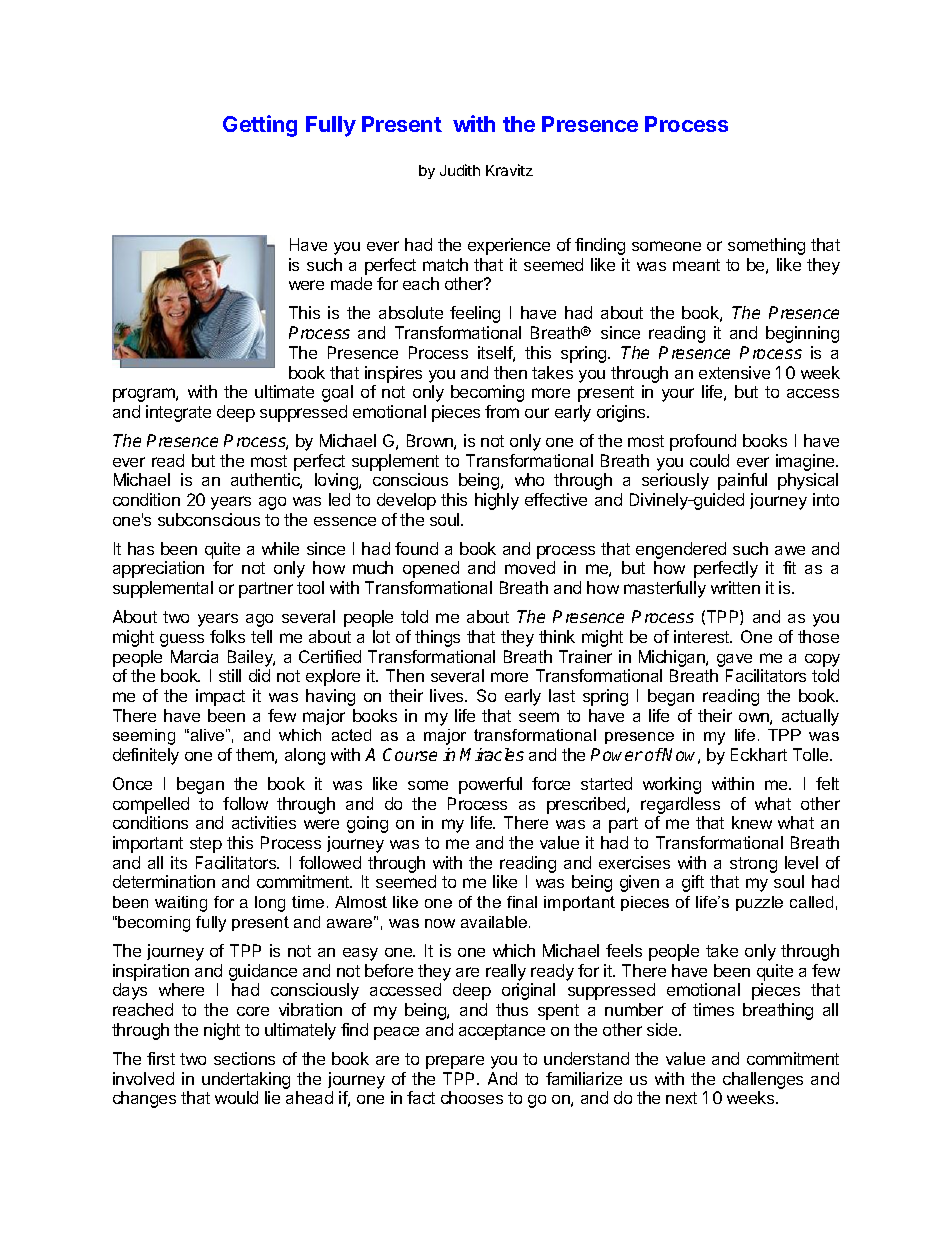  I want to click on Judith, so click(460, 170).
